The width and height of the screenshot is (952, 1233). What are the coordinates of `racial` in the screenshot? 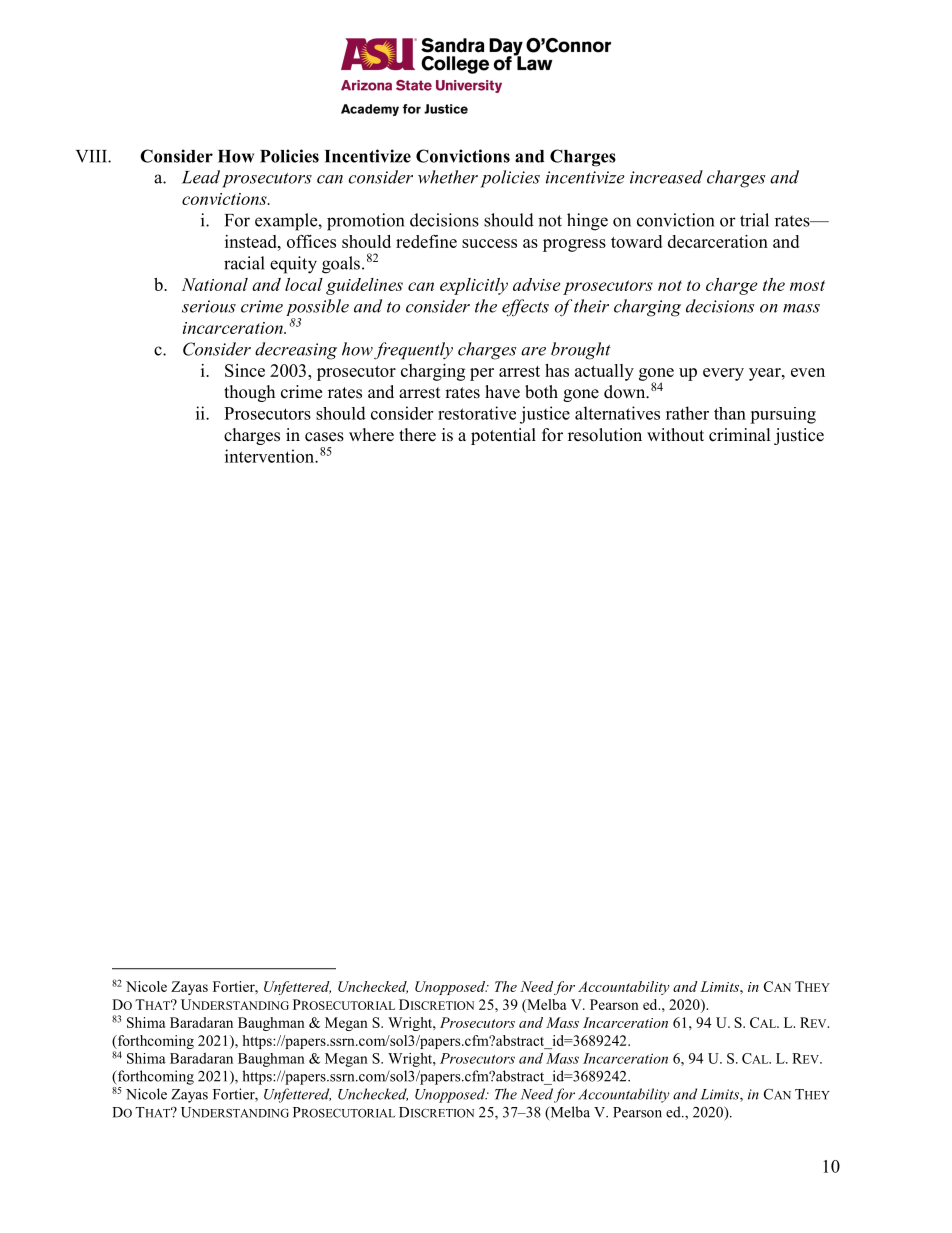 It's located at (244, 263).
